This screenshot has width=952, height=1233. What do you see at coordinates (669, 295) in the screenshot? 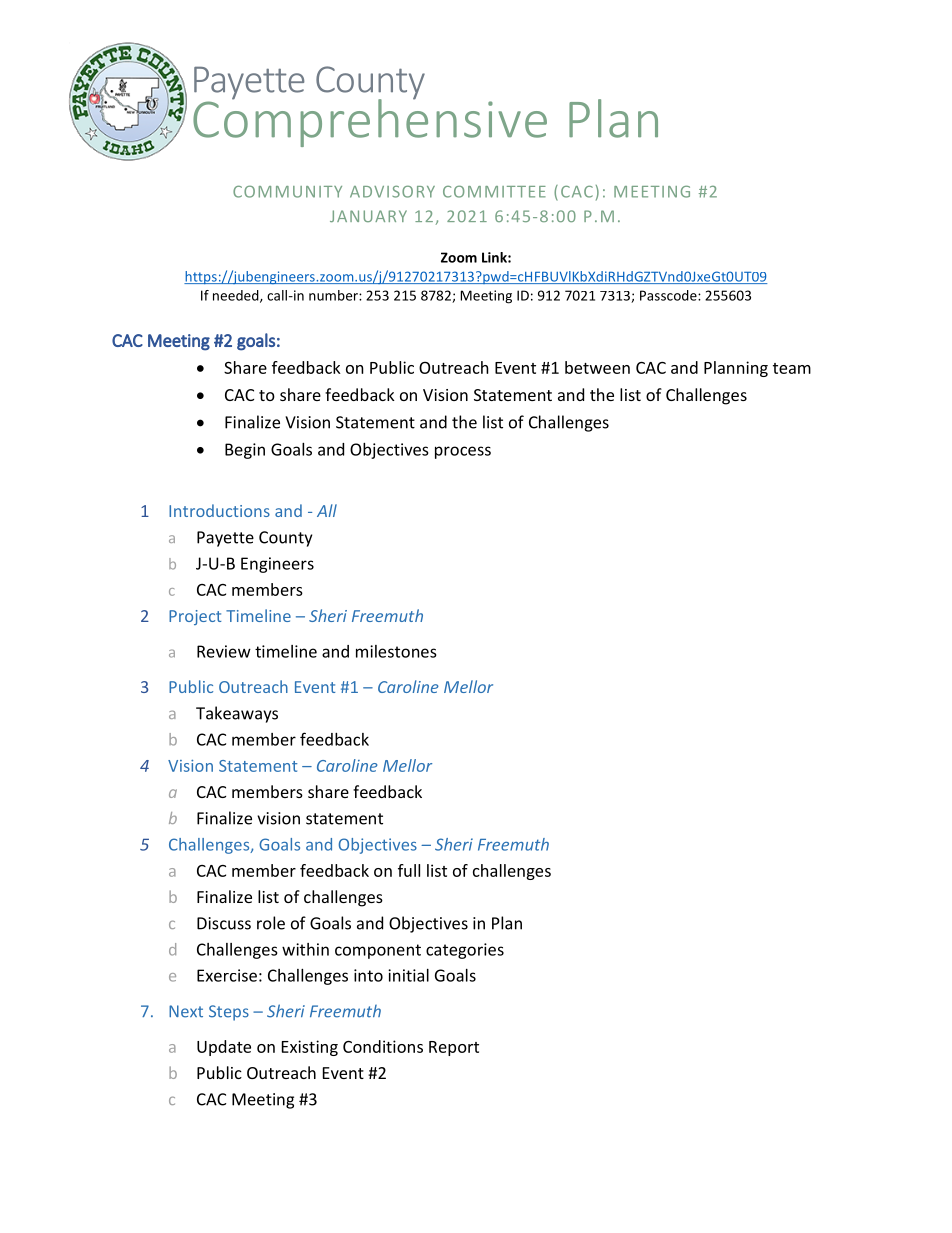
I see `Passcode` at bounding box center [669, 295].
